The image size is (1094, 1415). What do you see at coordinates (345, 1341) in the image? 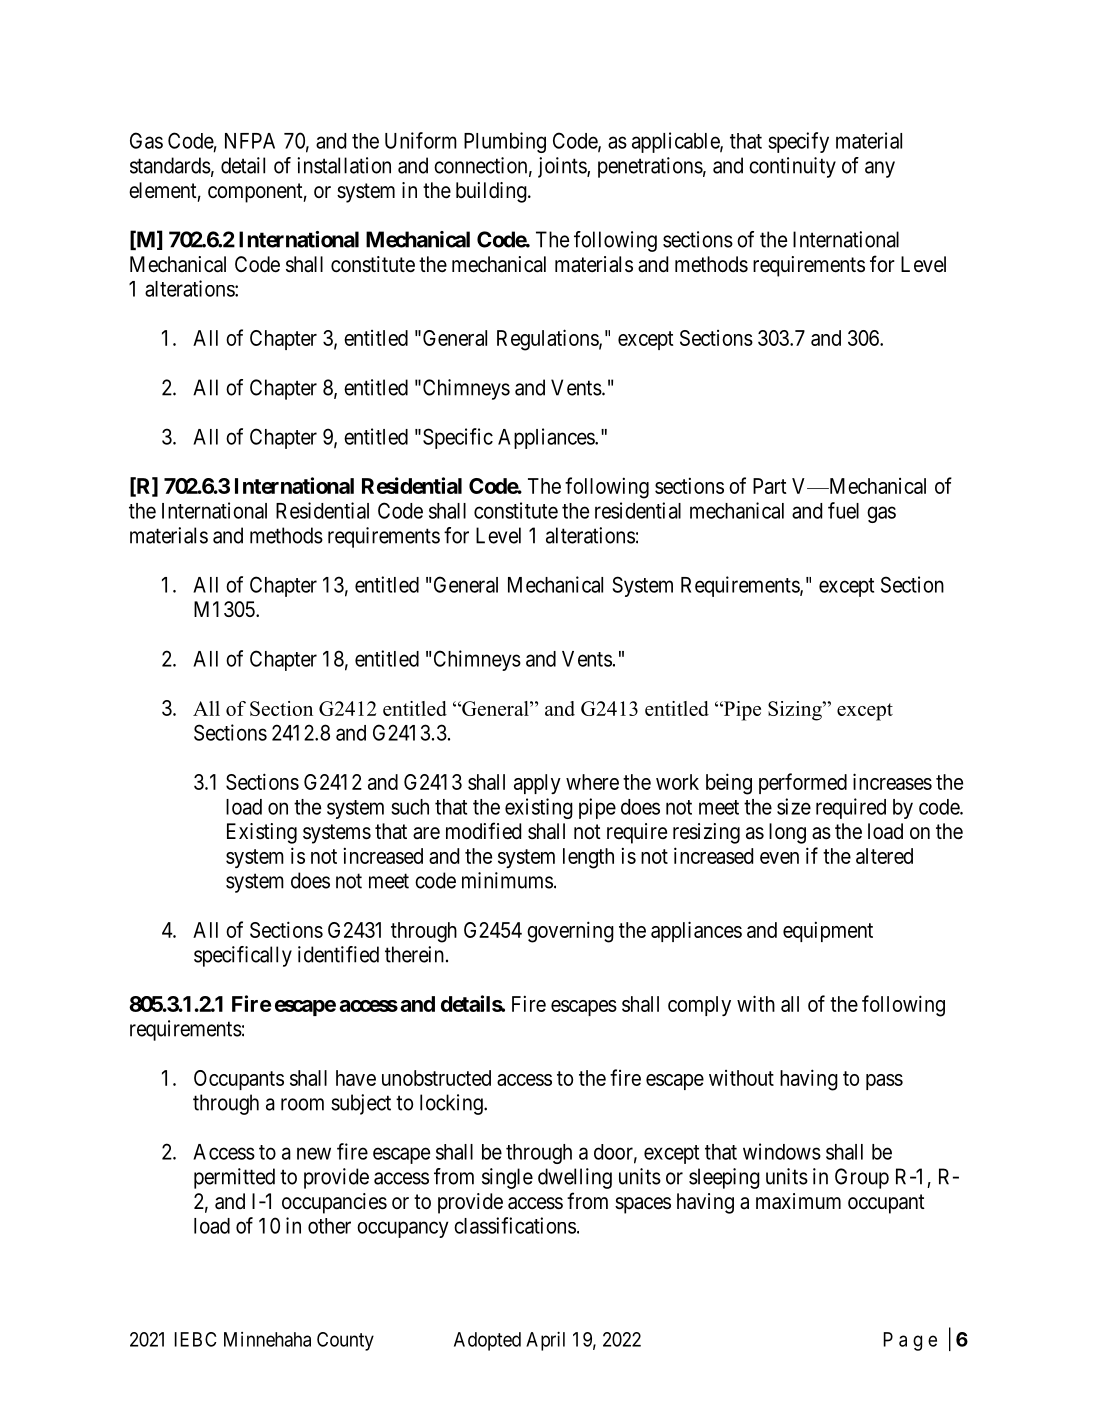
I see `County` at bounding box center [345, 1341].
